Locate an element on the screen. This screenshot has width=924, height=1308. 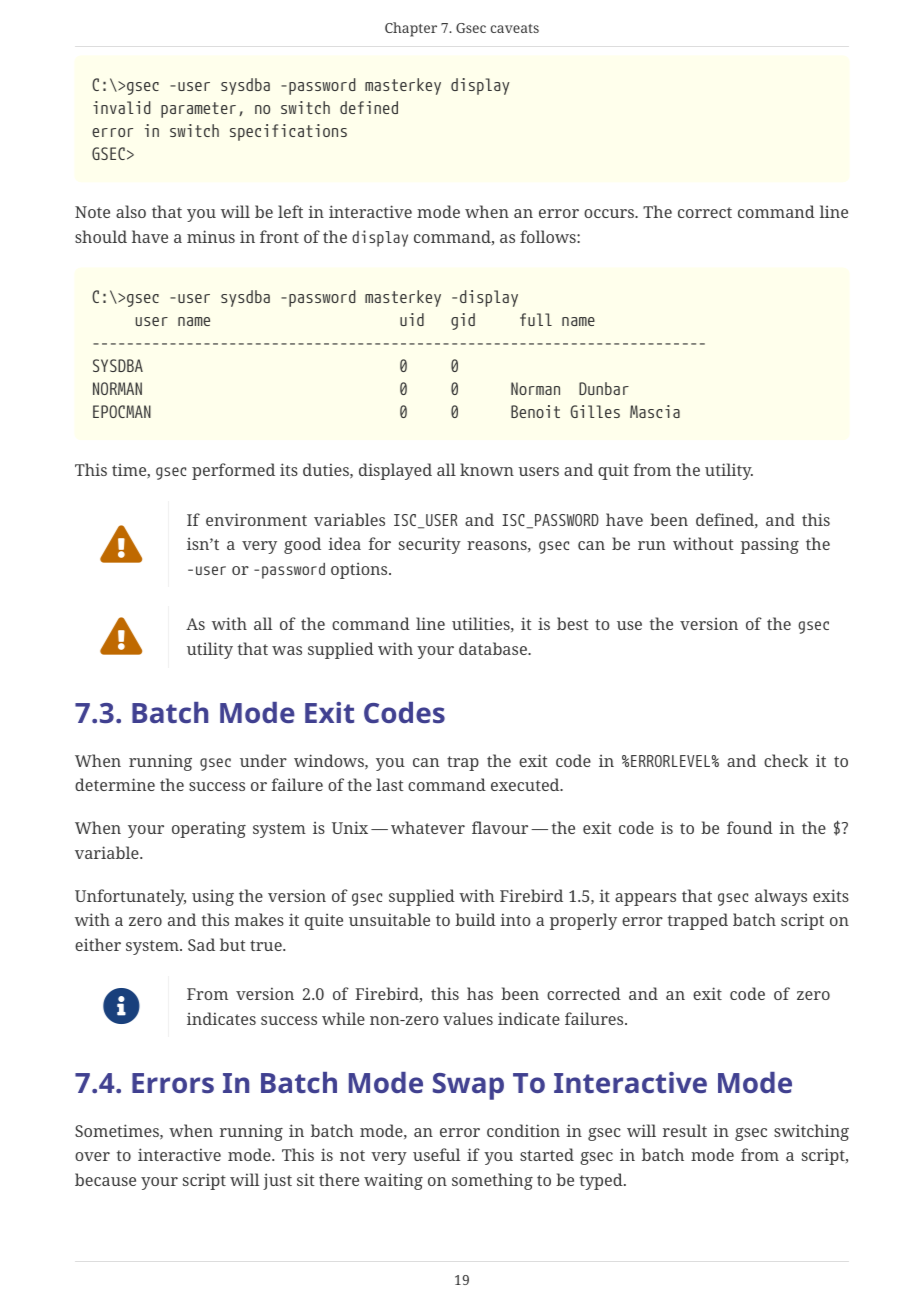
result is located at coordinates (685, 1130).
